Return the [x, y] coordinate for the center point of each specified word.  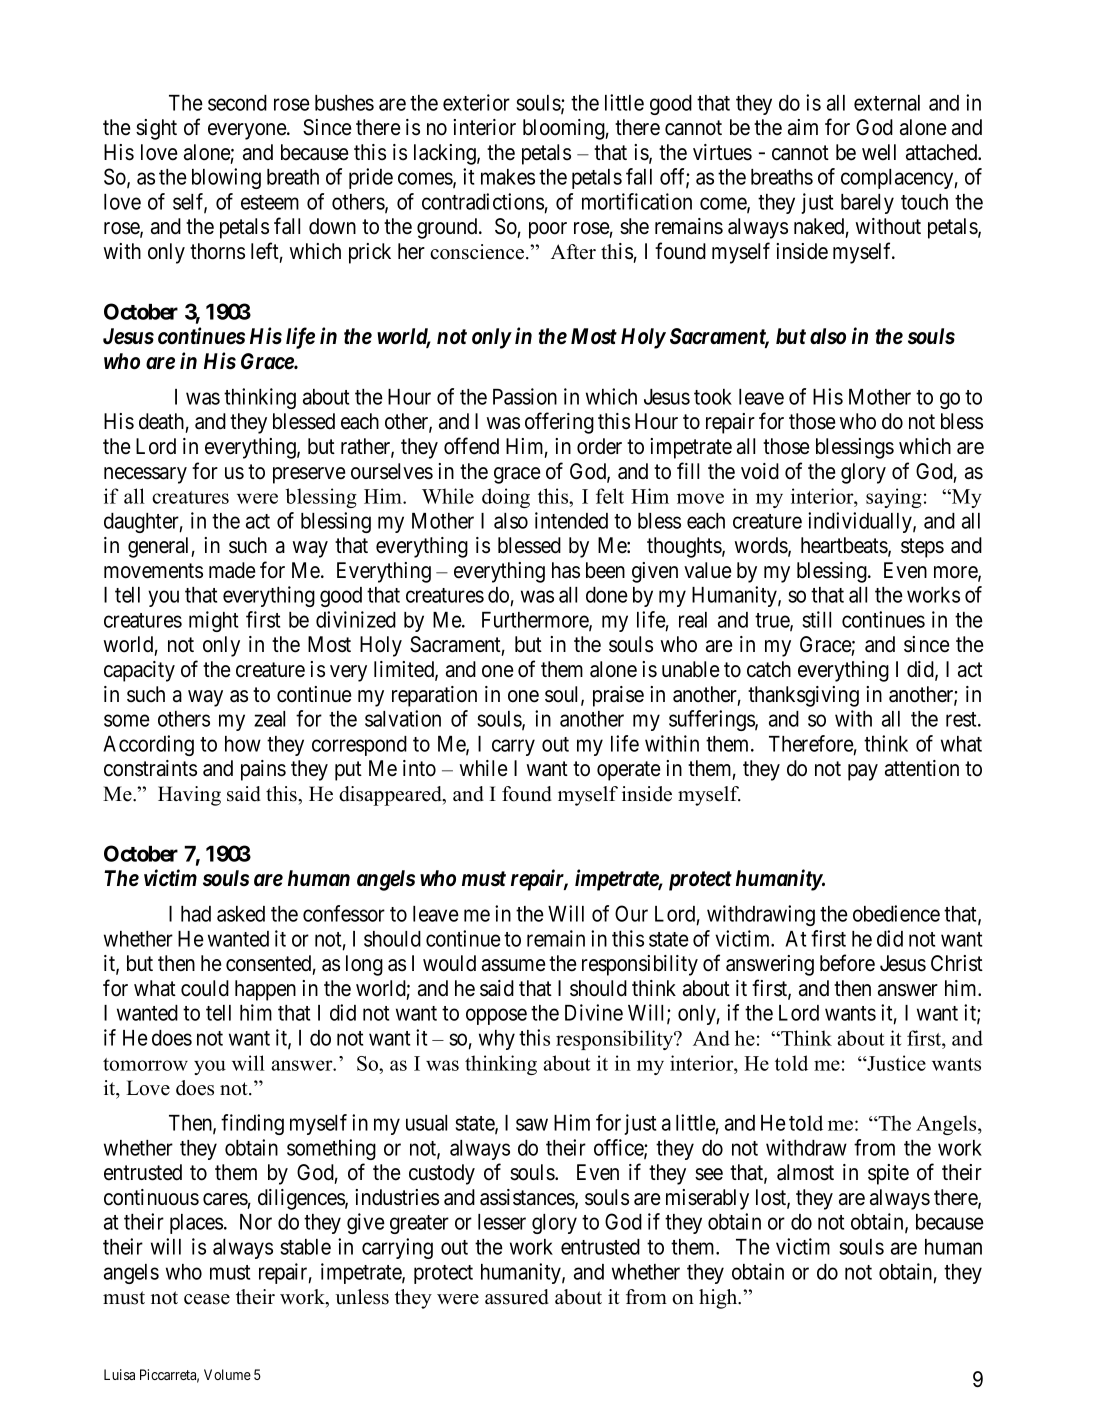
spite [888, 1174]
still [817, 619]
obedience [896, 913]
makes [508, 177]
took [713, 397]
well [879, 152]
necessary [145, 475]
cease [207, 1299]
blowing [226, 178]
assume [513, 965]
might [213, 621]
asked [241, 914]
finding [252, 1124]
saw [532, 1125]
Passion [525, 396]
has [566, 570]
